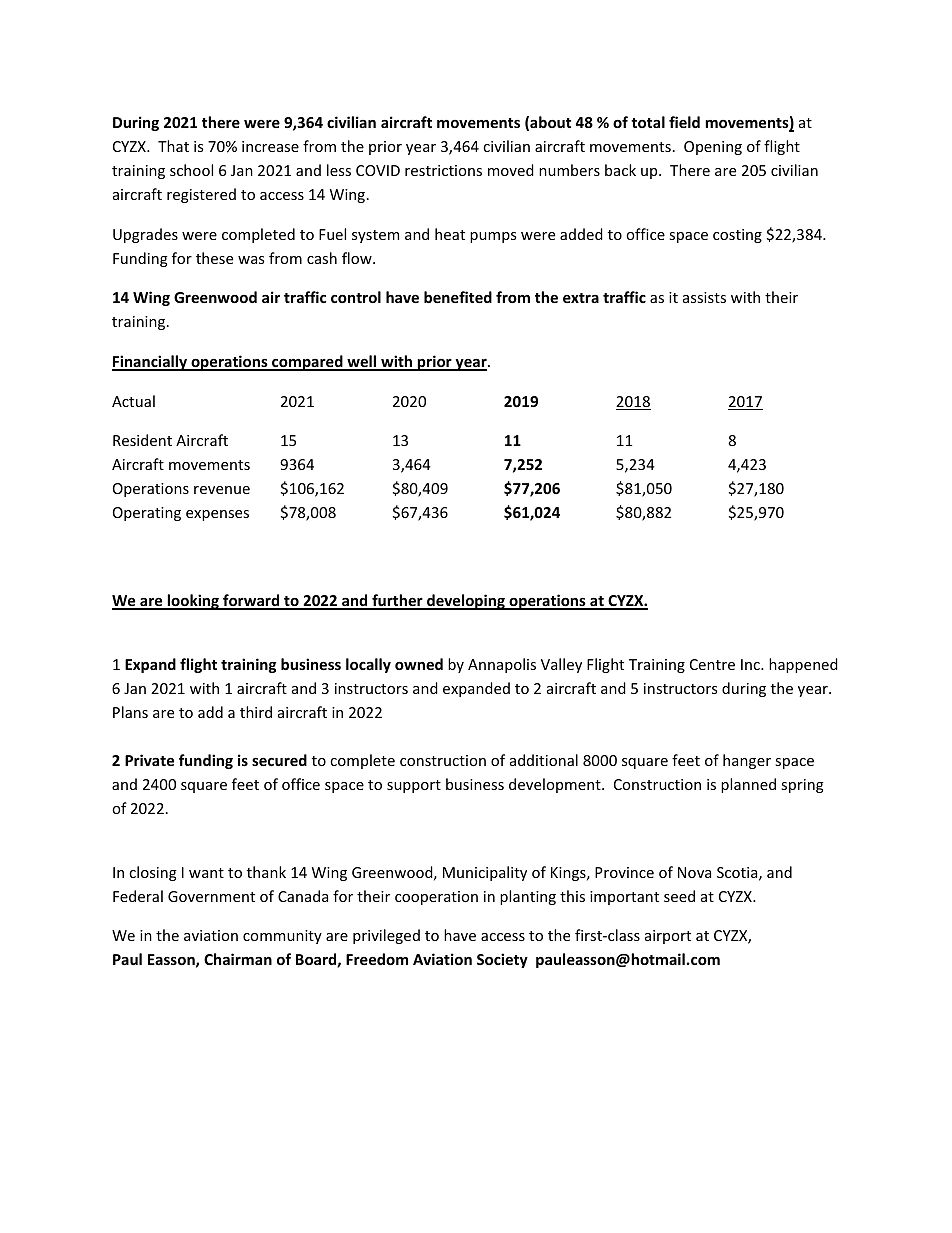 The image size is (952, 1233). I want to click on Society, so click(502, 960).
